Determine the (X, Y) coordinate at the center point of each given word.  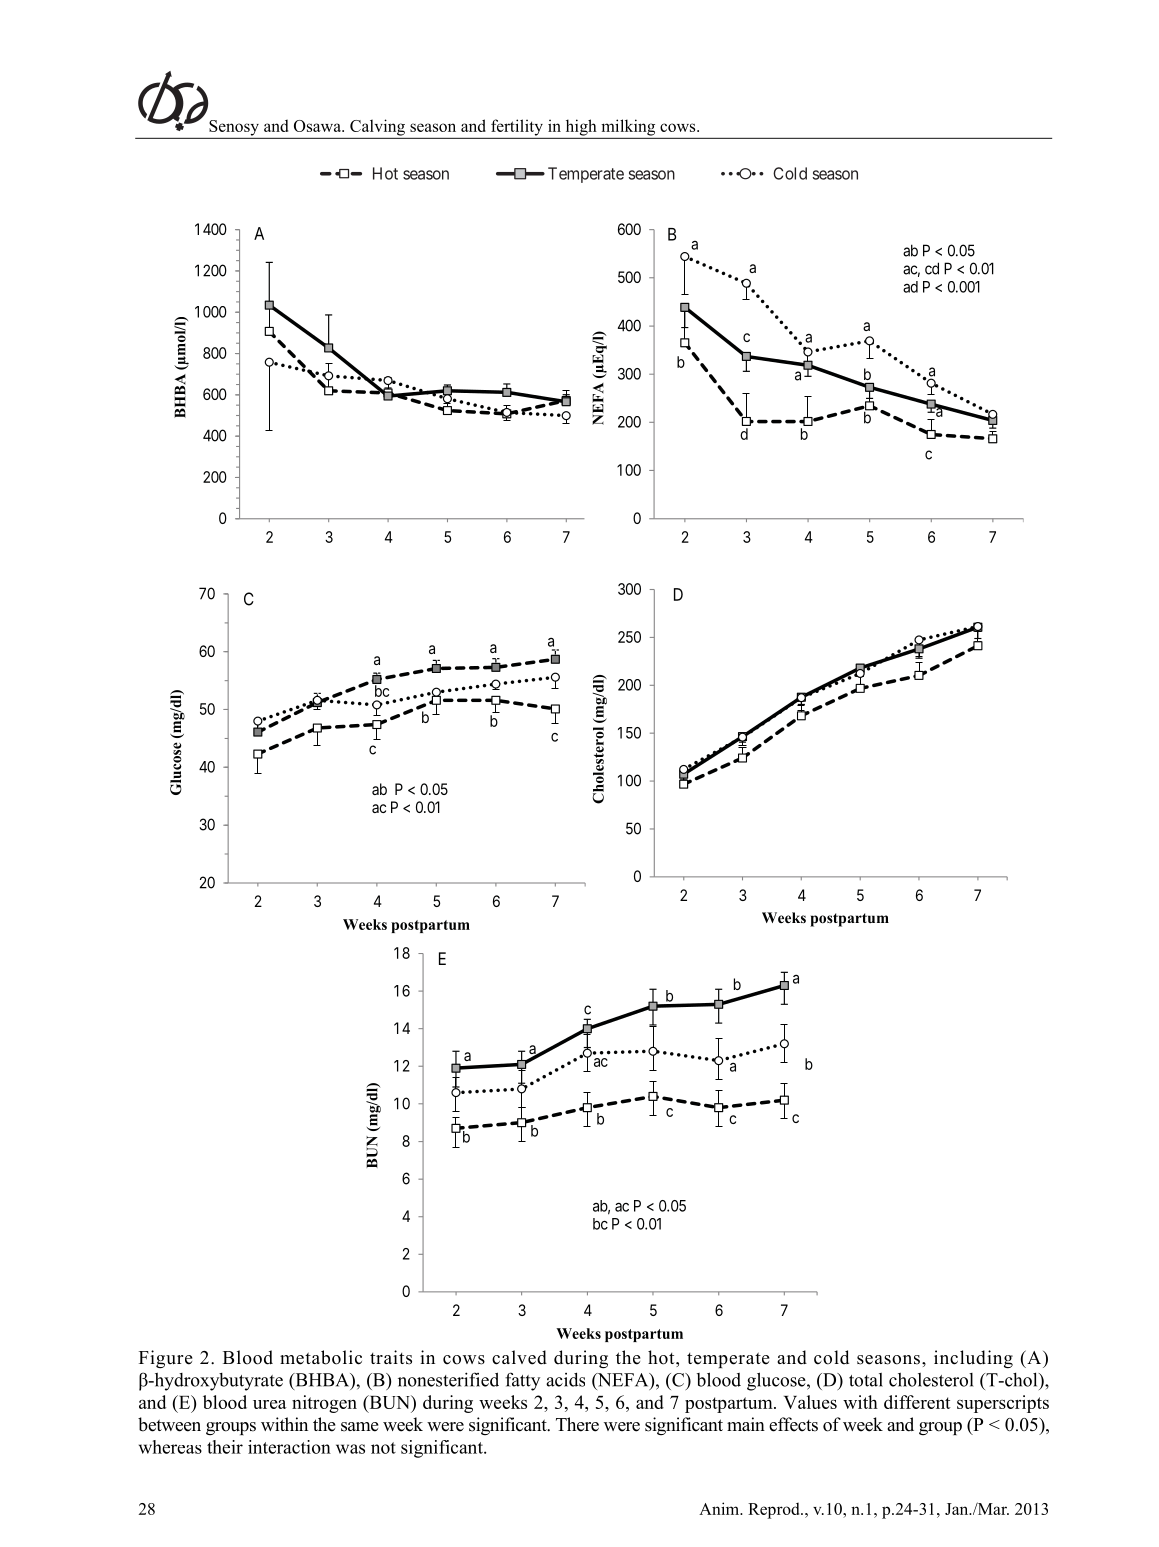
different (917, 1402)
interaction (289, 1447)
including (973, 1359)
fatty (522, 1381)
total (866, 1380)
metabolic (321, 1357)
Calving (377, 127)
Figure (165, 1359)
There (577, 1424)
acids (565, 1379)
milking (628, 127)
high (581, 127)
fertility (517, 127)
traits (391, 1357)
